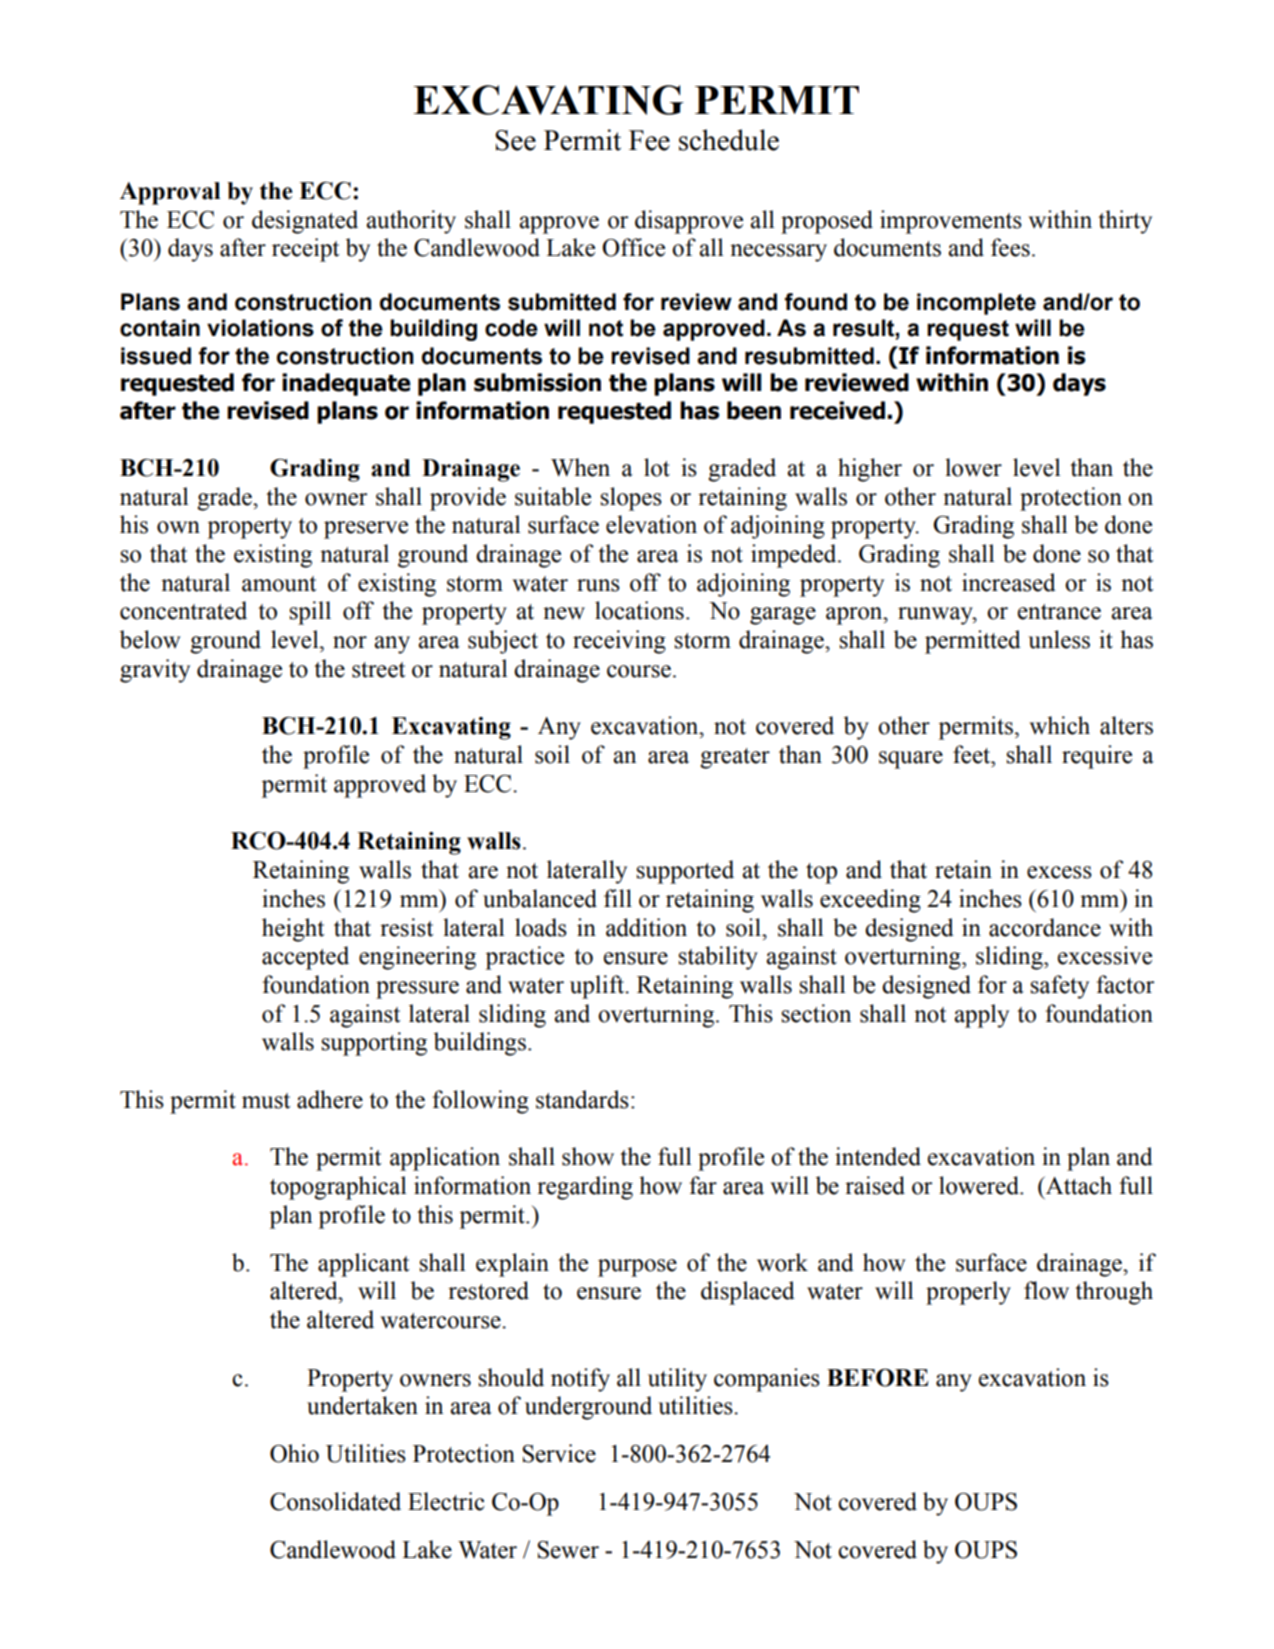  Describe the element at coordinates (951, 222) in the screenshot. I see `improvements` at that location.
